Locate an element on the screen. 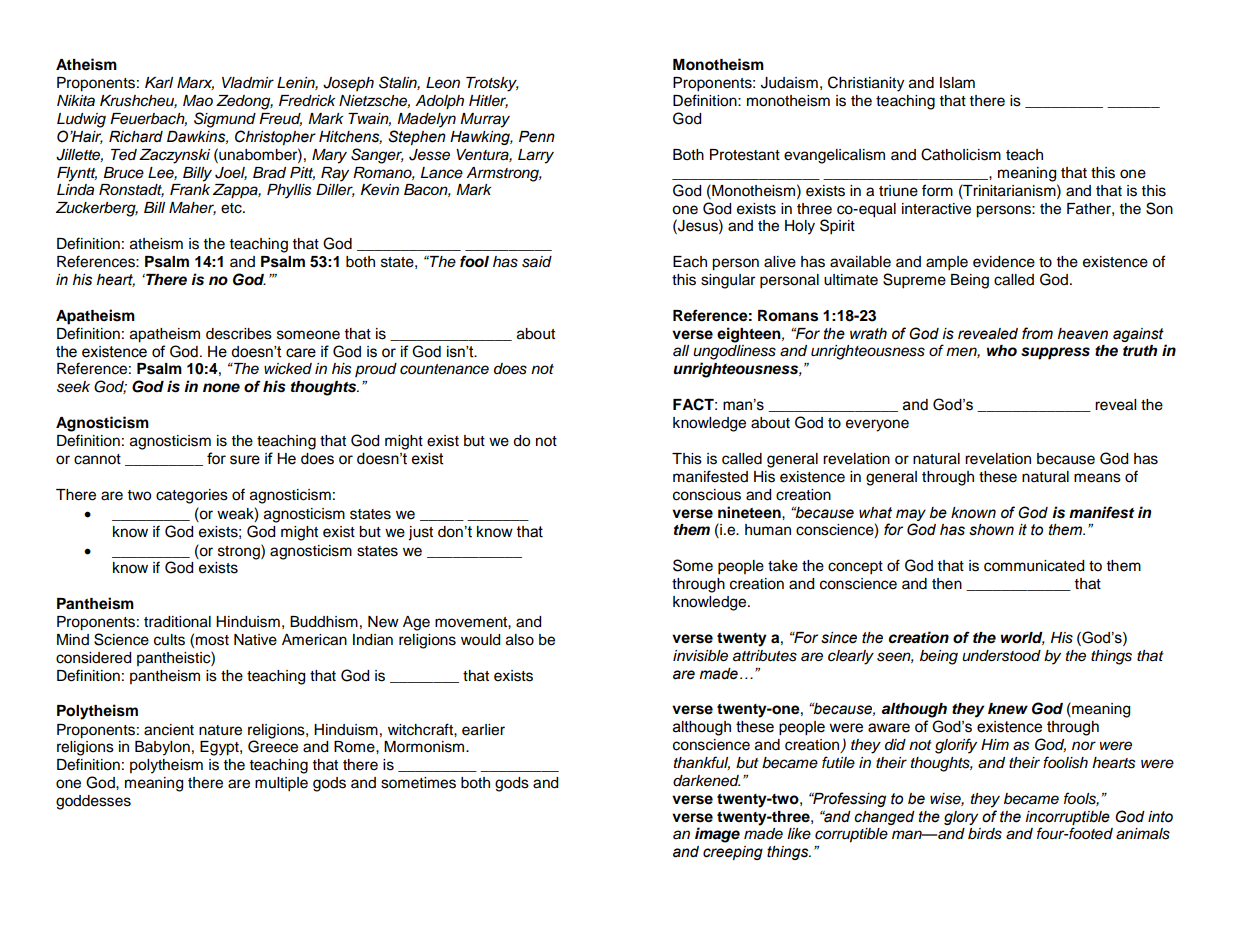 This screenshot has height=952, width=1233. goddesses is located at coordinates (93, 802).
